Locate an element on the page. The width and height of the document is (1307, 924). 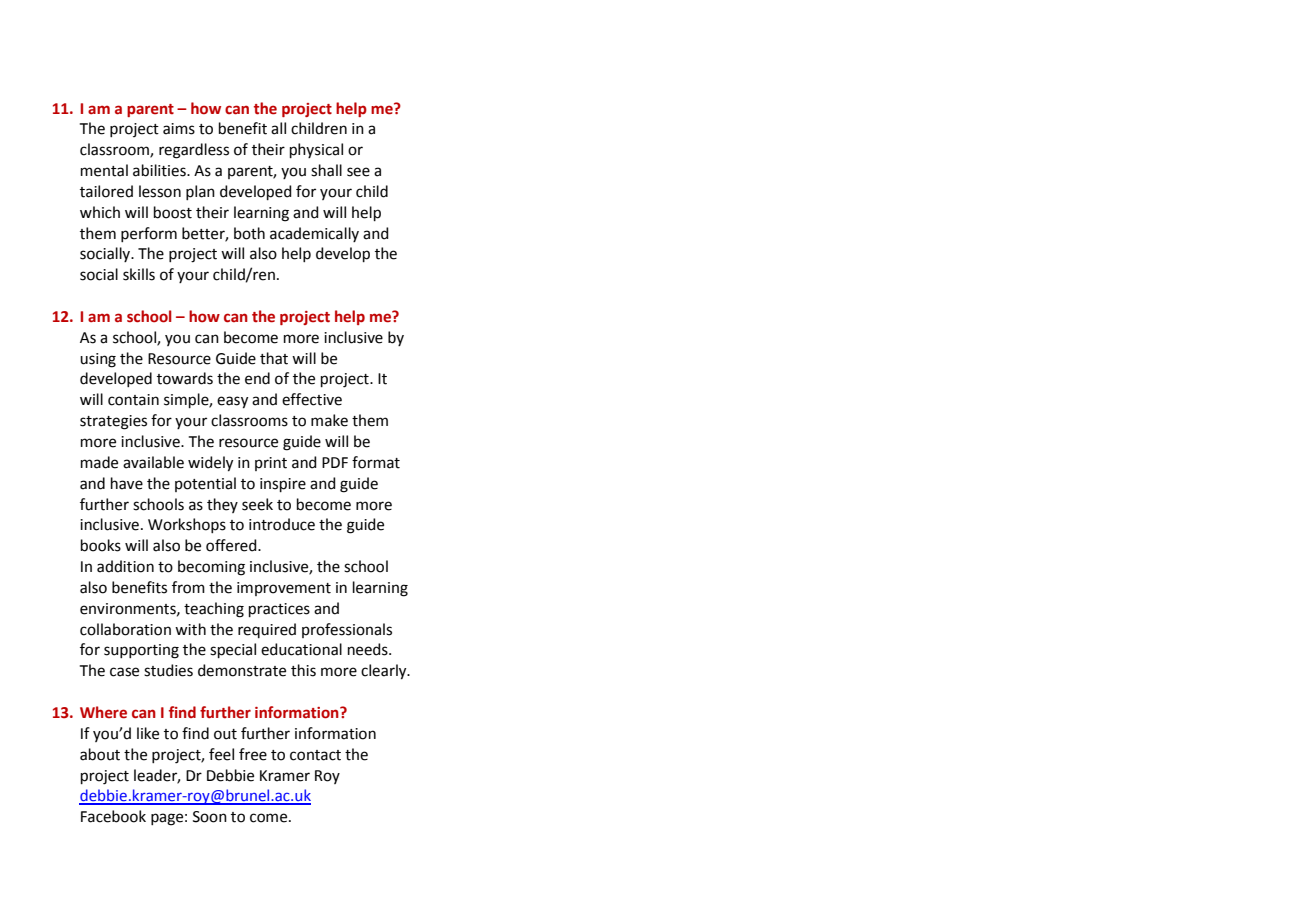
Facebook is located at coordinates (113, 816).
